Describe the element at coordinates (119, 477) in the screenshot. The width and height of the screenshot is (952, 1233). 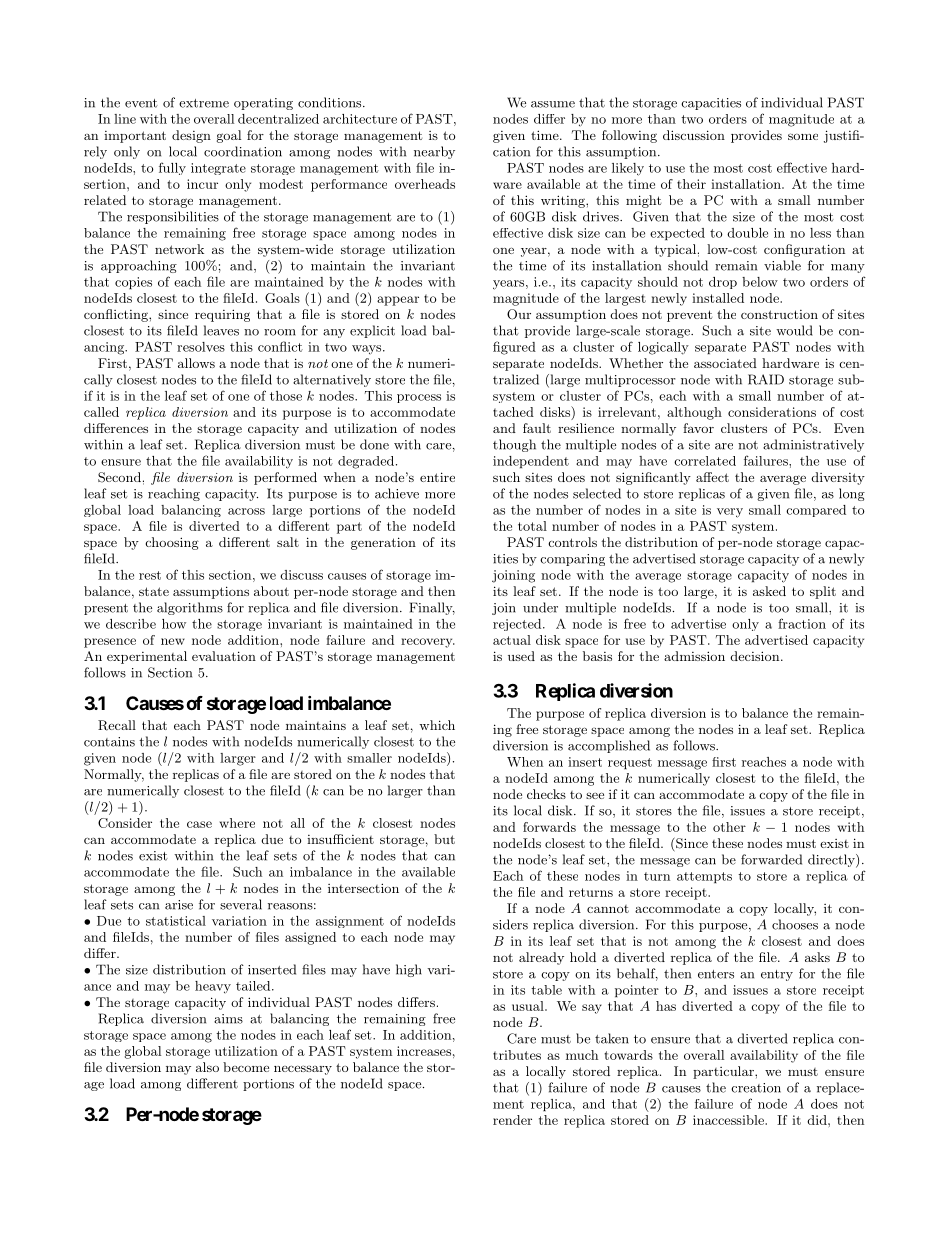
I see `Second` at that location.
